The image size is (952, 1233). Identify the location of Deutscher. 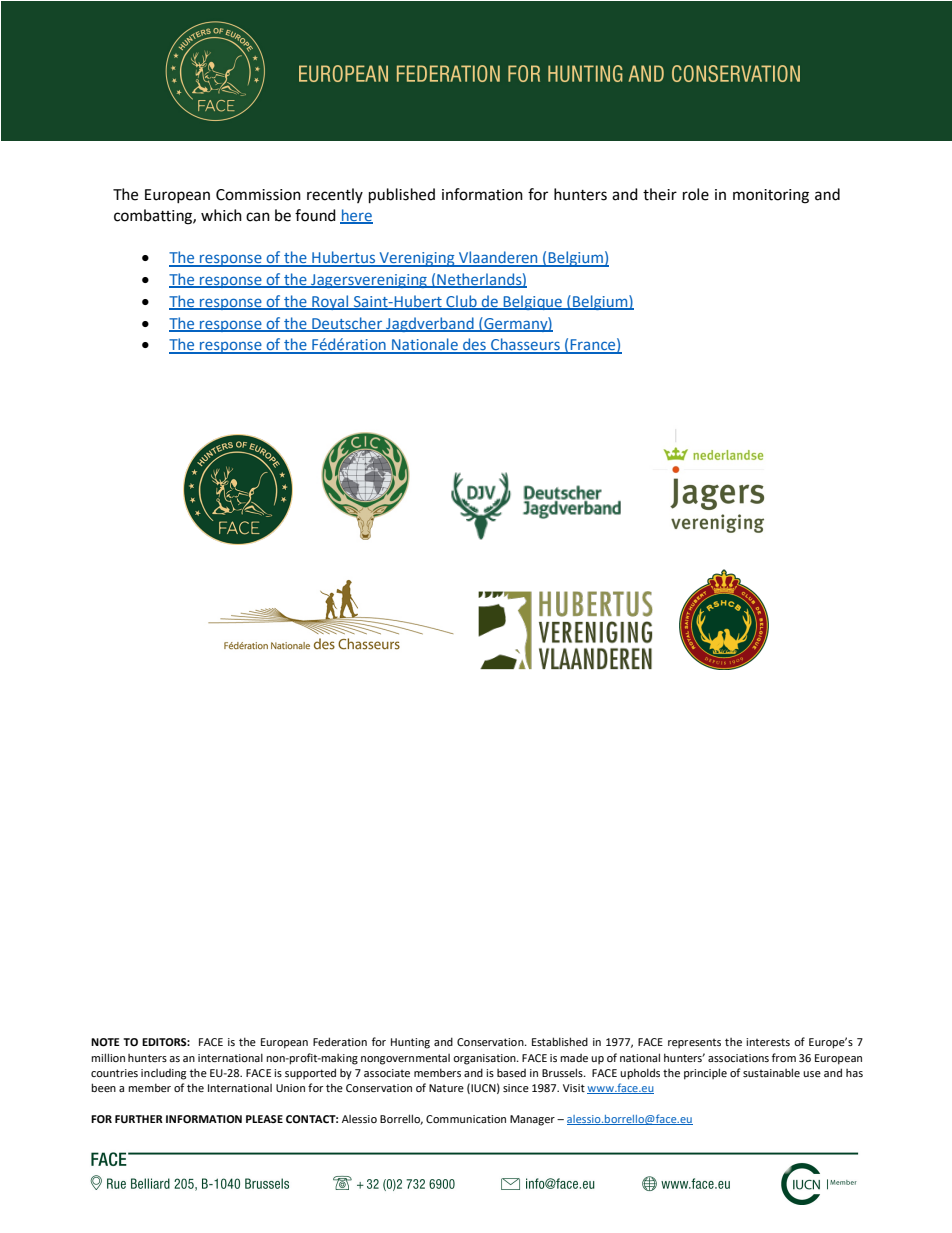
(347, 324).
